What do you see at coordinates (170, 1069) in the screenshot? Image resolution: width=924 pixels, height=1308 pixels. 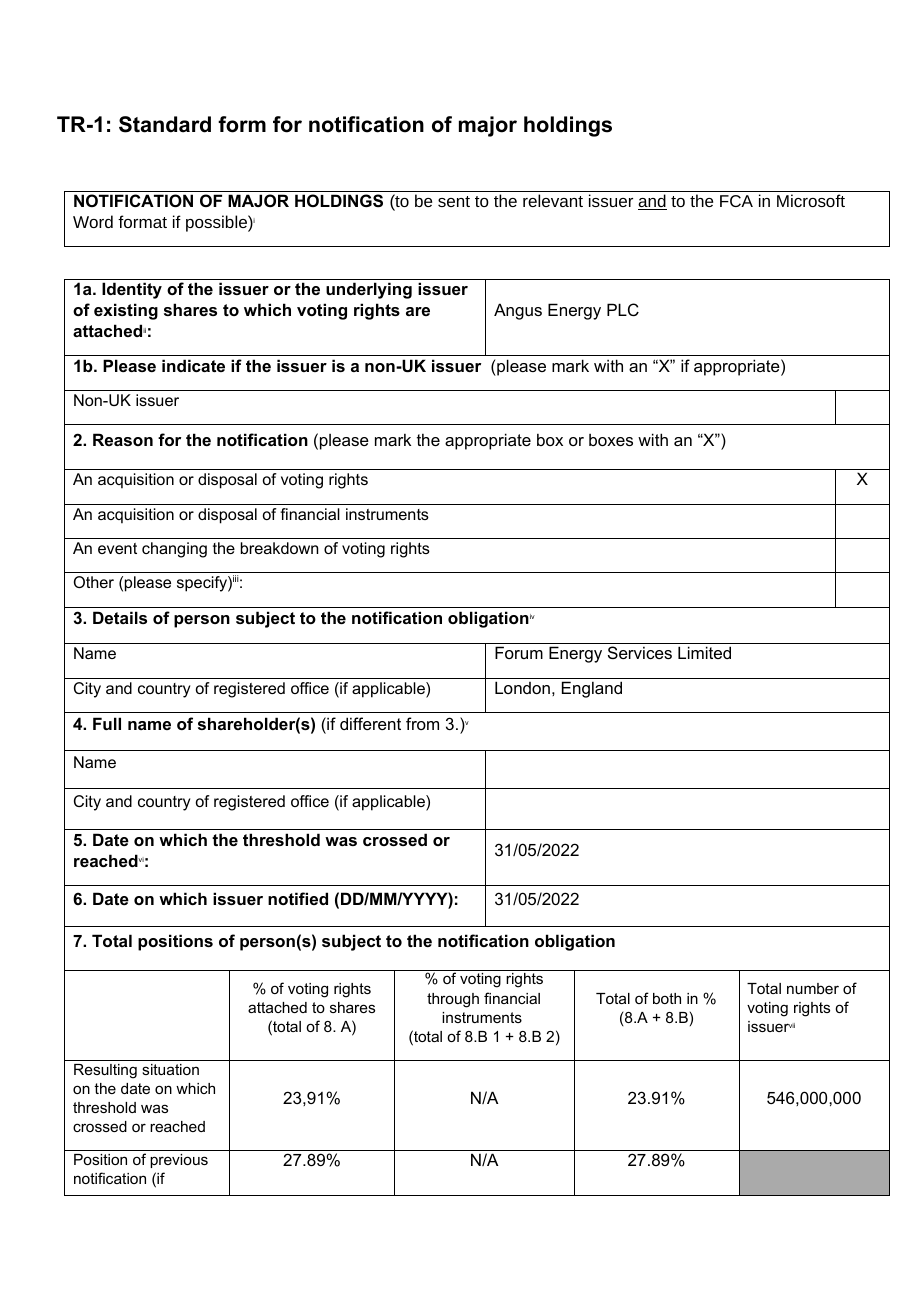 I see `situation` at bounding box center [170, 1069].
